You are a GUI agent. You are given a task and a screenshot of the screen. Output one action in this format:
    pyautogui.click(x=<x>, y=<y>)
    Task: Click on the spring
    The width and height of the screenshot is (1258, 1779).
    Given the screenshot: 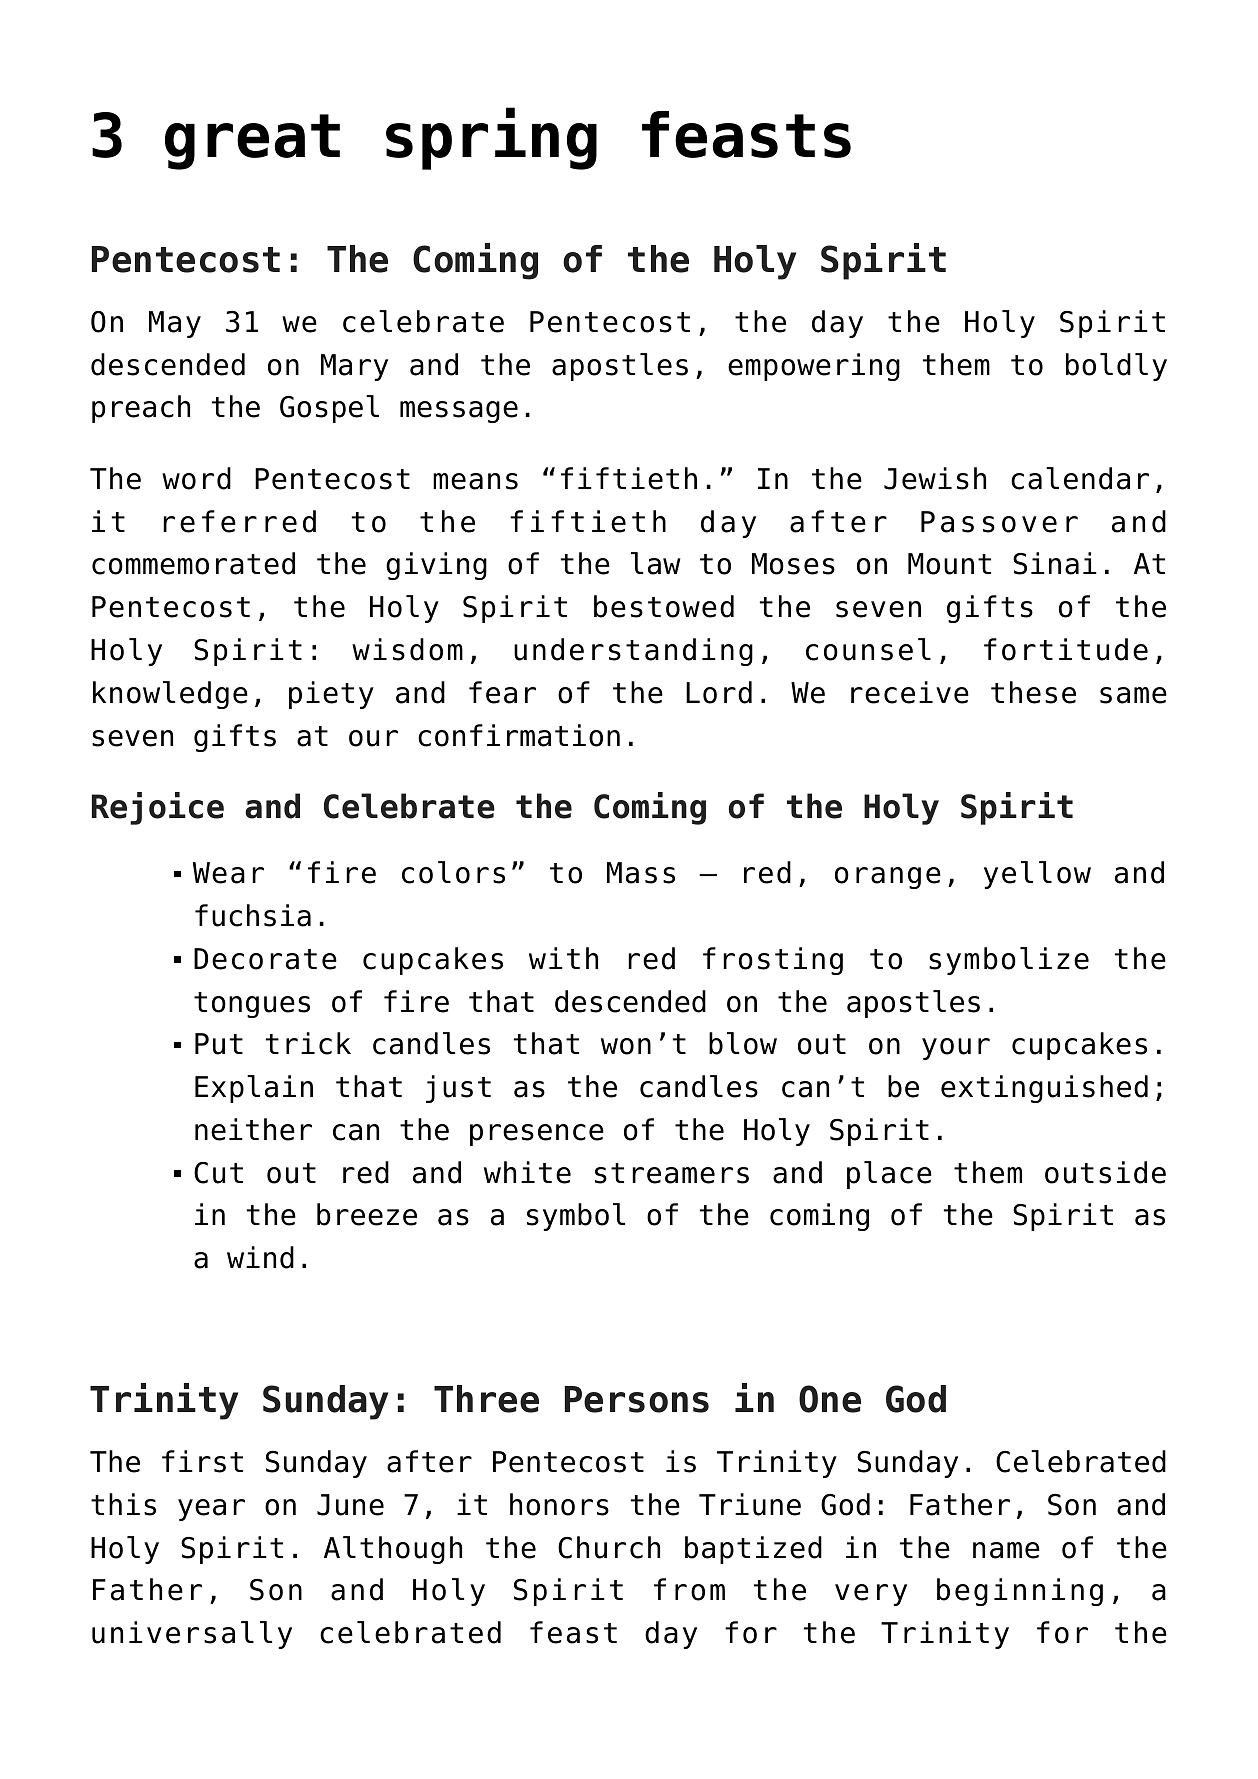 What is the action you would take?
    pyautogui.click(x=491, y=138)
